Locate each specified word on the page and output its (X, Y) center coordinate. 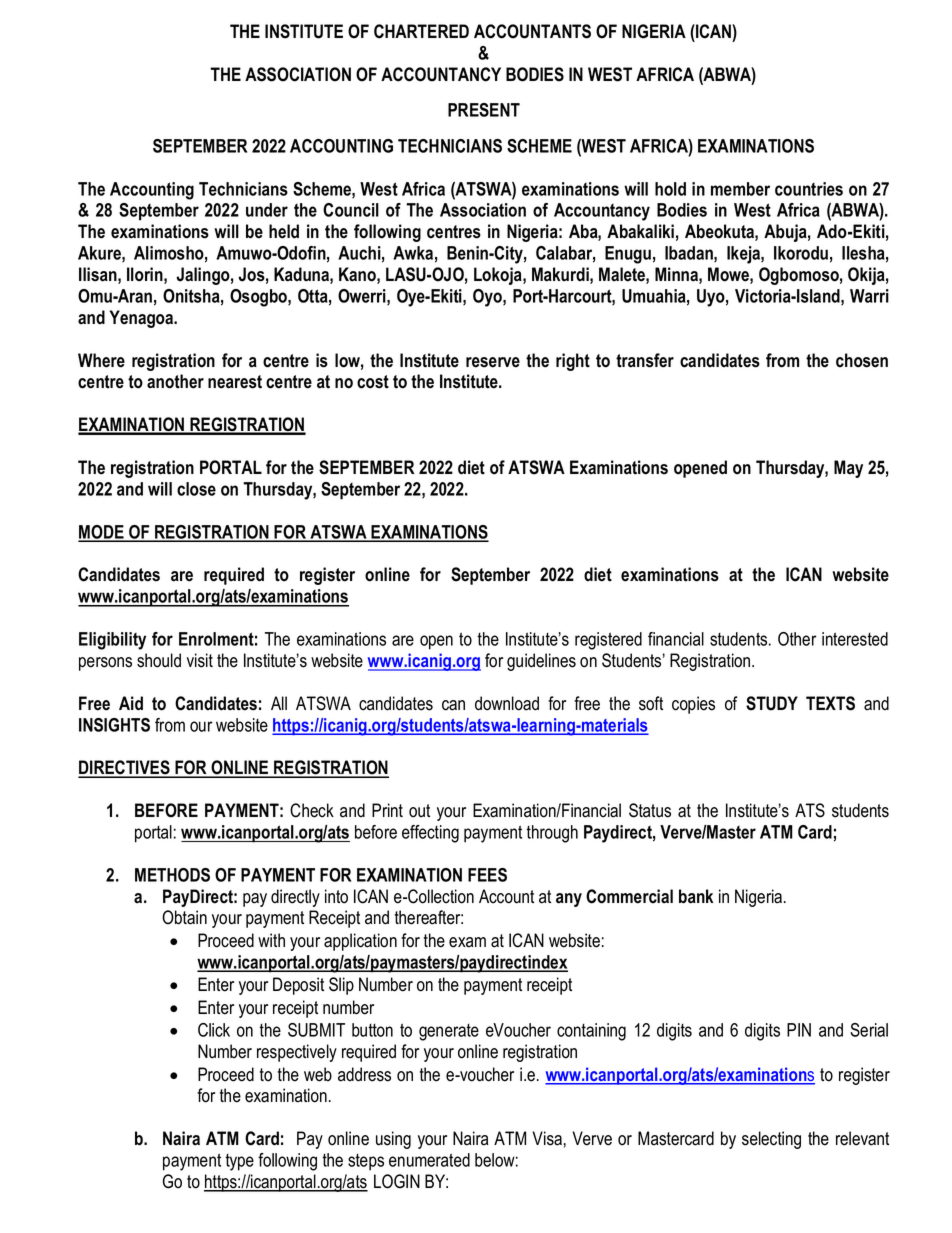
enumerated (429, 1160)
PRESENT (484, 110)
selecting (771, 1140)
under (267, 210)
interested (855, 639)
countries (809, 189)
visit (200, 660)
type (239, 1162)
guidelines (541, 662)
